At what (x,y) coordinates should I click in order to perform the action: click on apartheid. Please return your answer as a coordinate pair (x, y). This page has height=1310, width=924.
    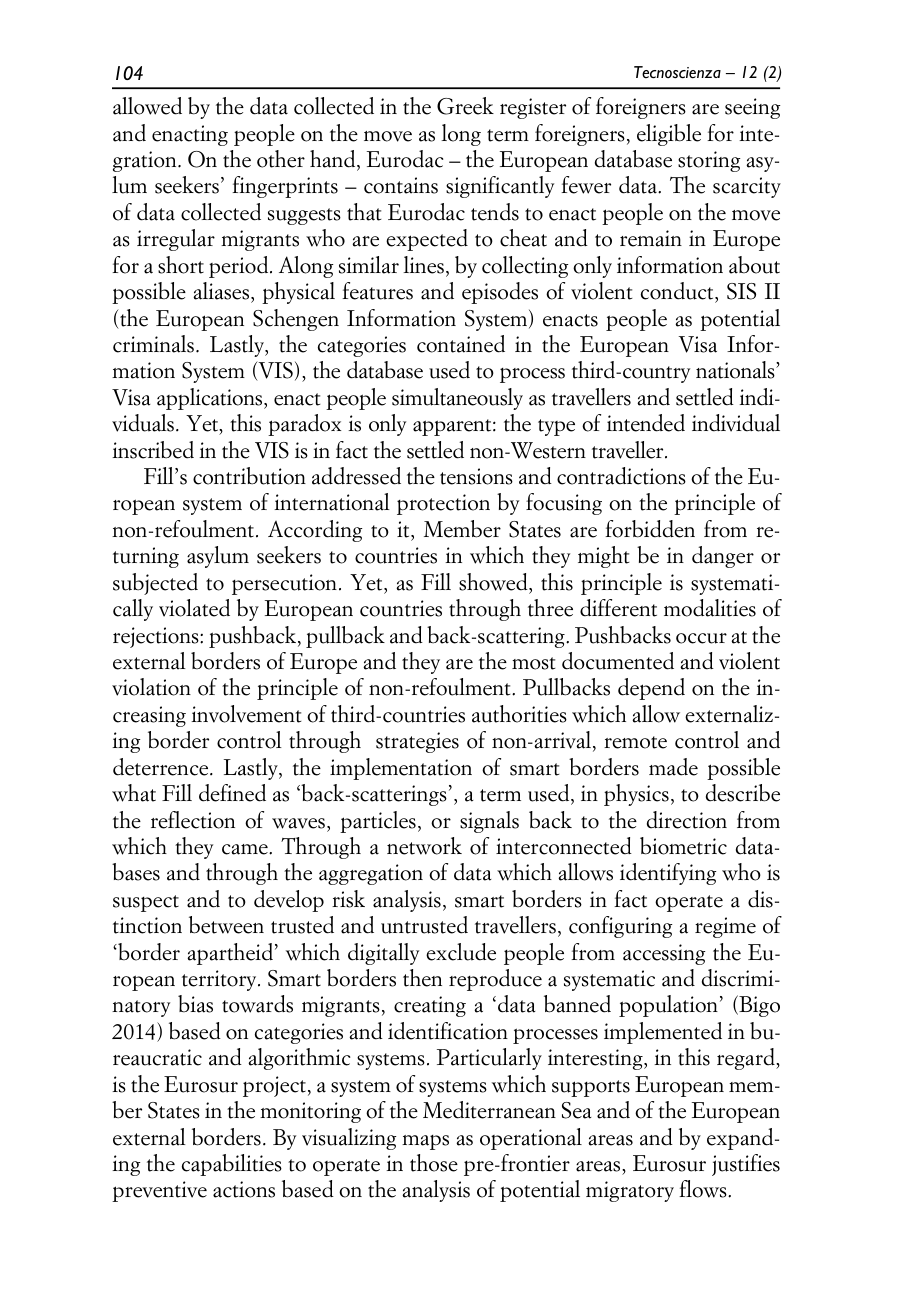
    Looking at the image, I should click on (230, 954).
